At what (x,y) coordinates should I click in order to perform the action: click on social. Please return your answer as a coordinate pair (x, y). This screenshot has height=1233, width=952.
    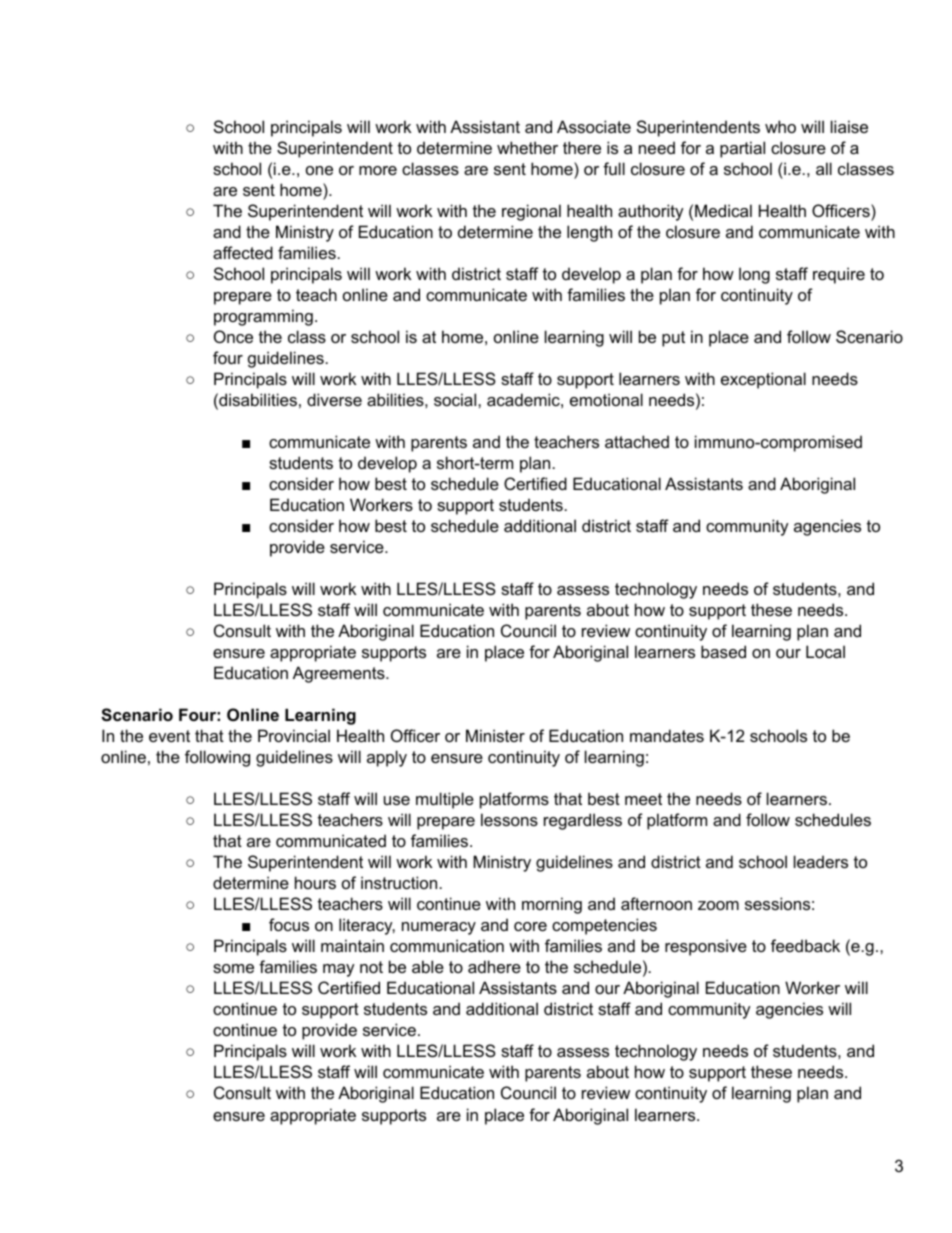
    Looking at the image, I should click on (456, 399).
